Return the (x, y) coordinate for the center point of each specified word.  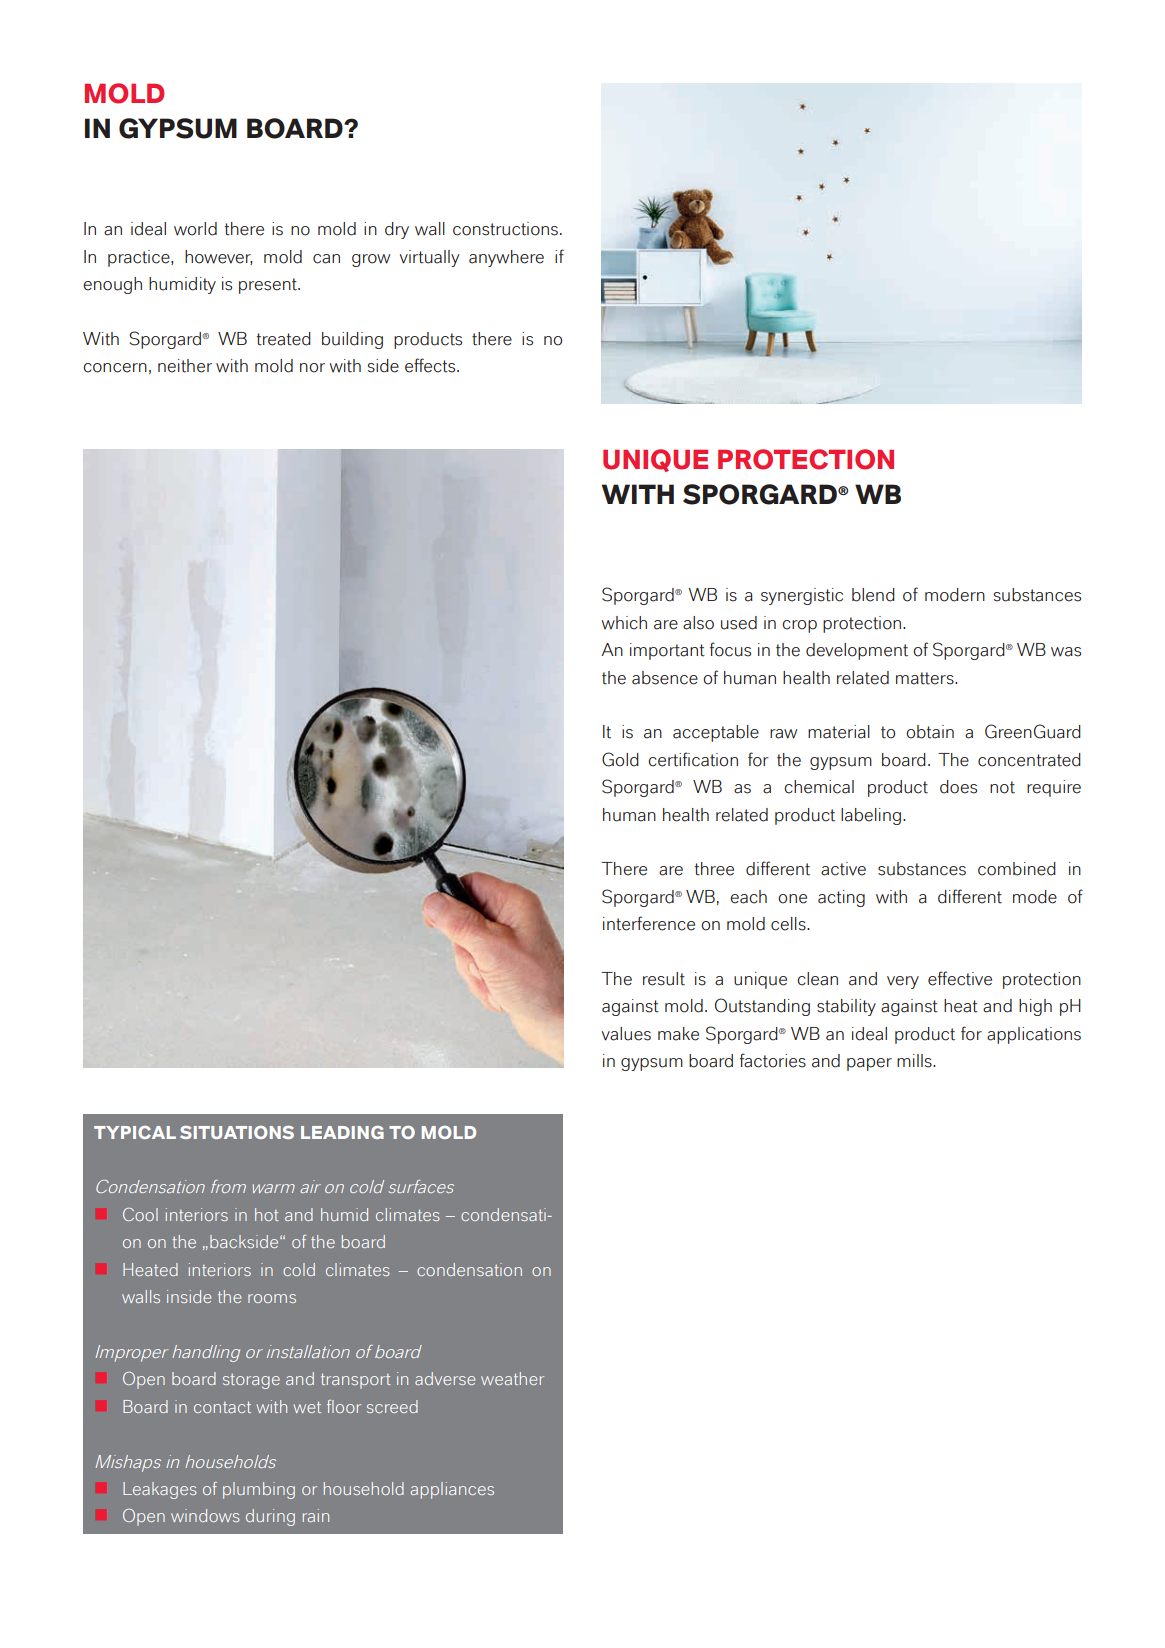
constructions (505, 229)
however (218, 257)
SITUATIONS (237, 1132)
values (626, 1034)
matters (926, 678)
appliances (452, 1490)
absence (665, 678)
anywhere (506, 258)
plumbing (259, 1490)
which (624, 623)
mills (915, 1061)
